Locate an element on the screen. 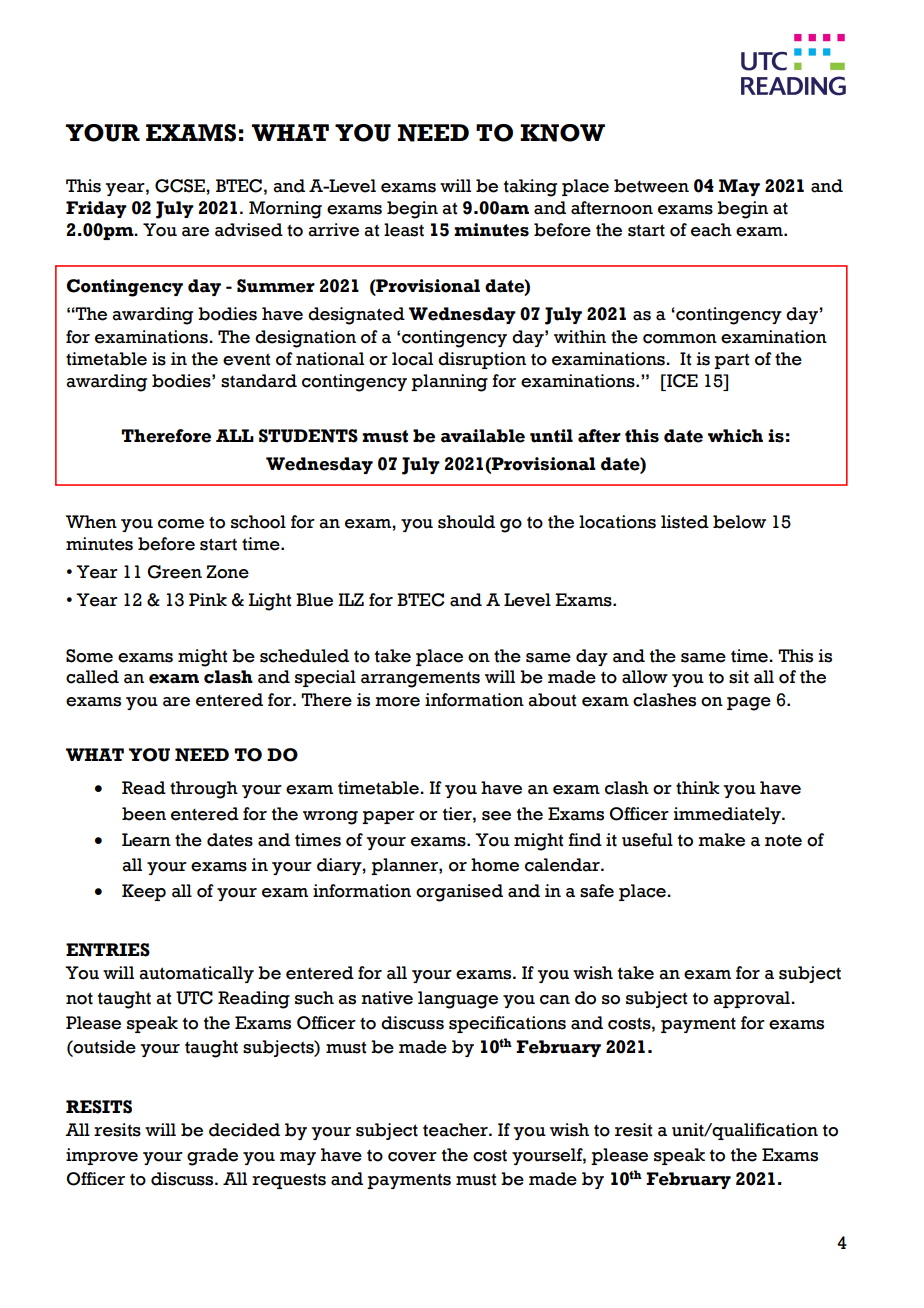 The width and height of the screenshot is (924, 1308). GCSE is located at coordinates (180, 186).
